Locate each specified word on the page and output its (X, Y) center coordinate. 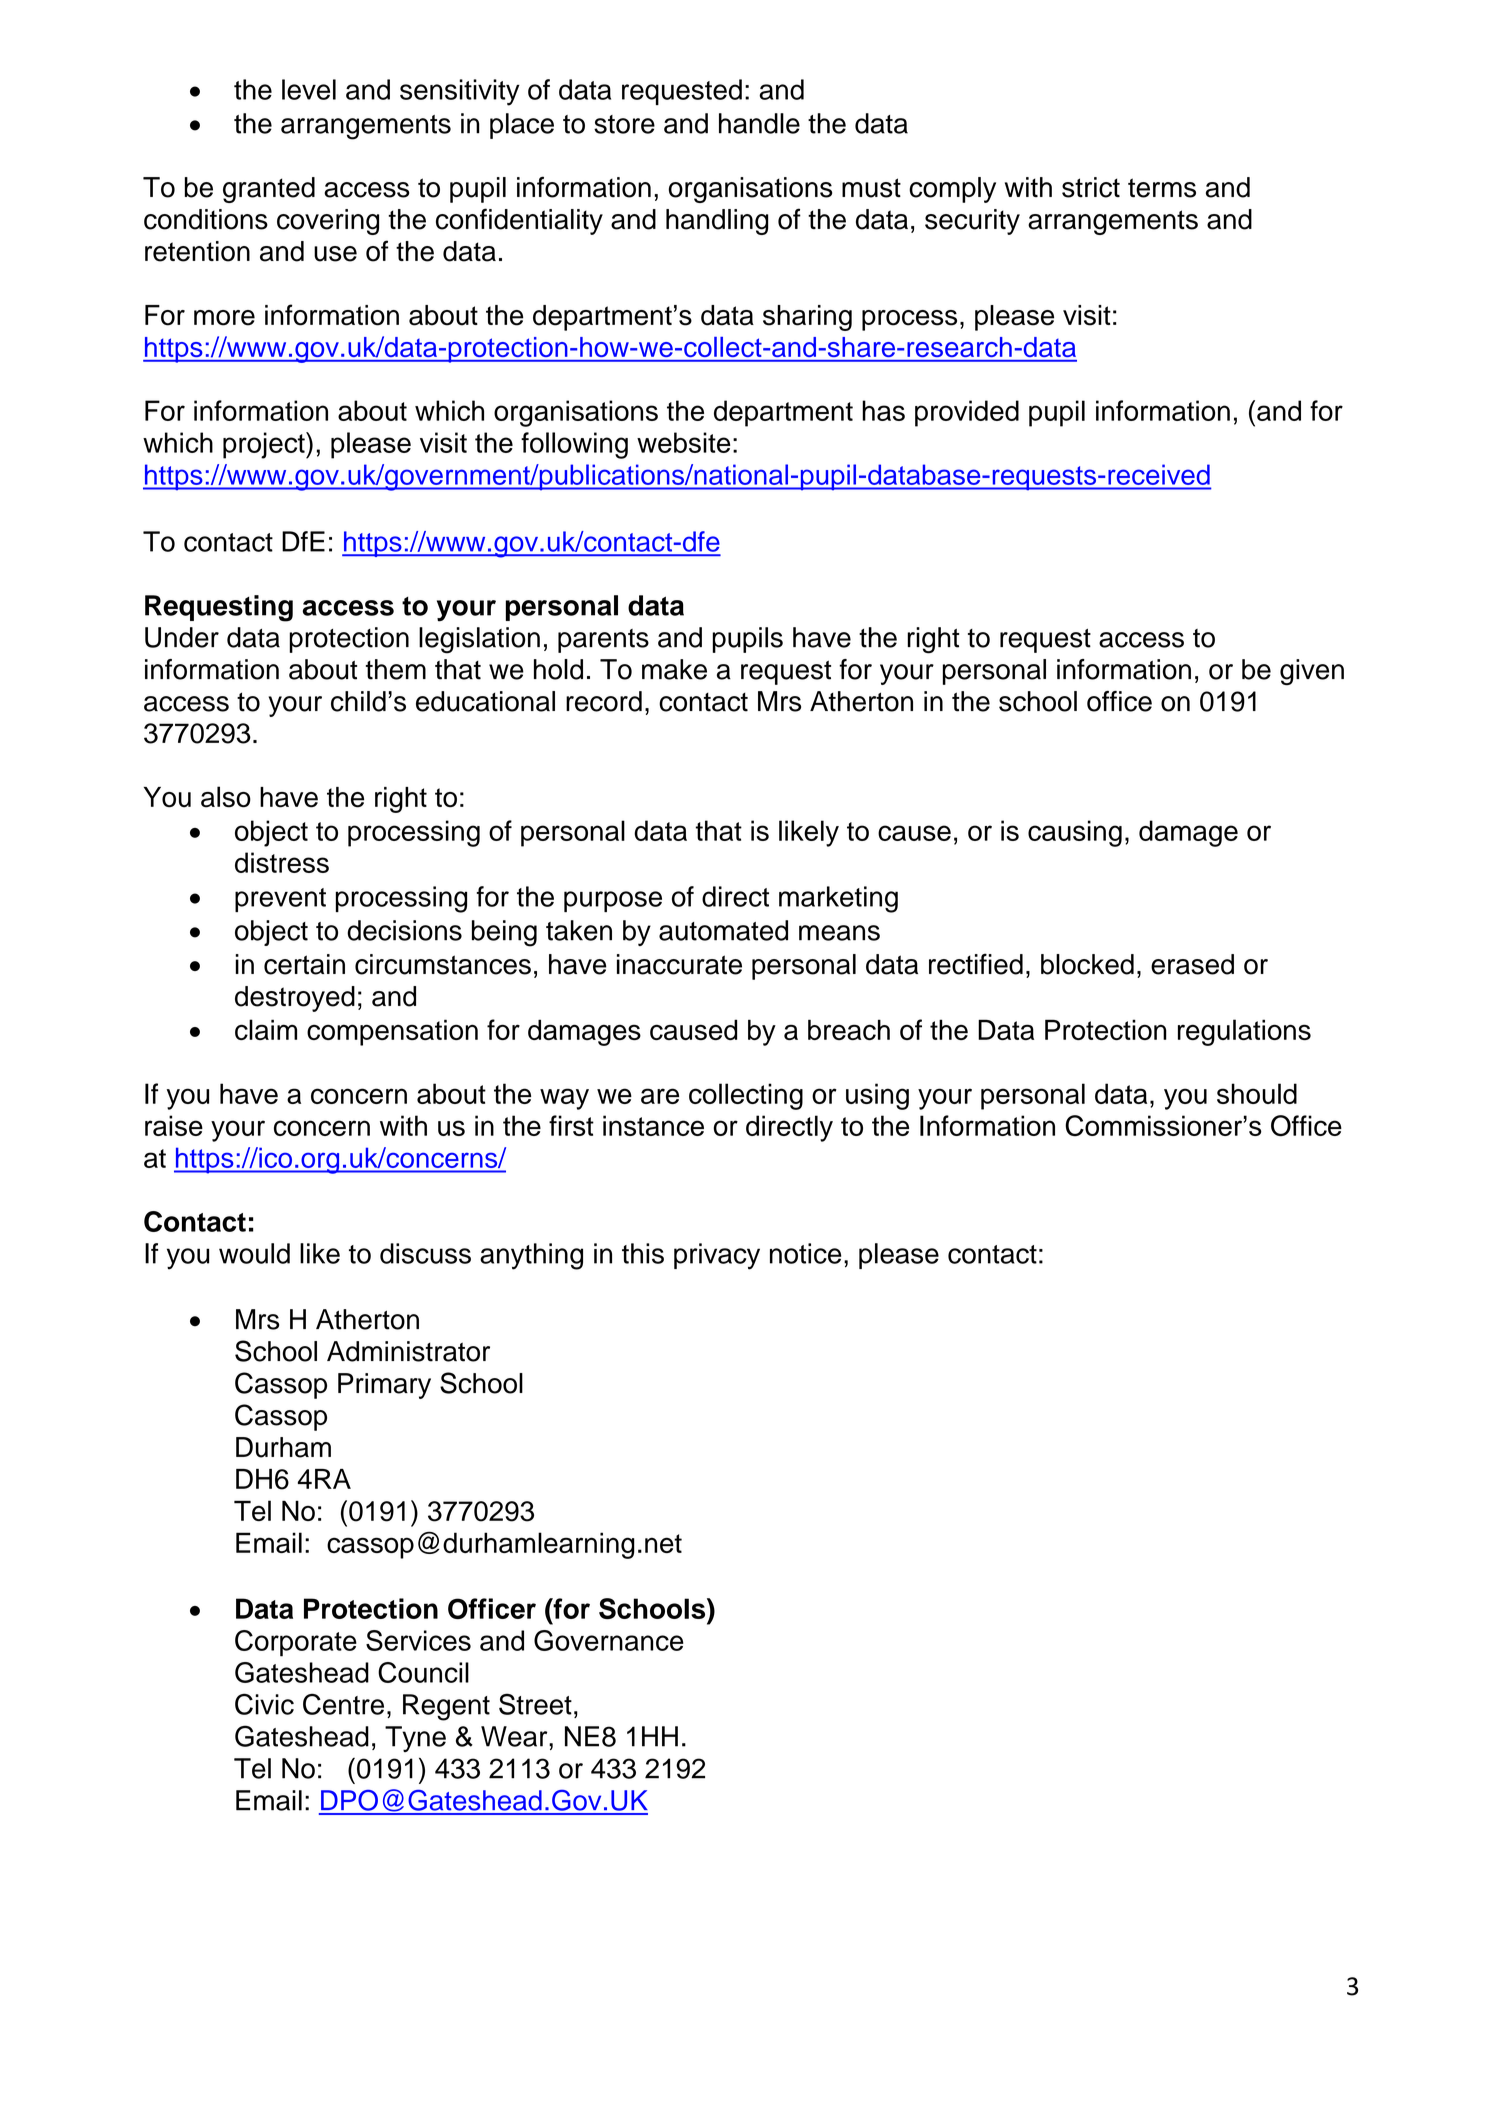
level (309, 89)
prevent (280, 900)
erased (1192, 964)
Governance (609, 1640)
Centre (343, 1704)
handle (759, 123)
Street (535, 1704)
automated (723, 930)
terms (1162, 188)
